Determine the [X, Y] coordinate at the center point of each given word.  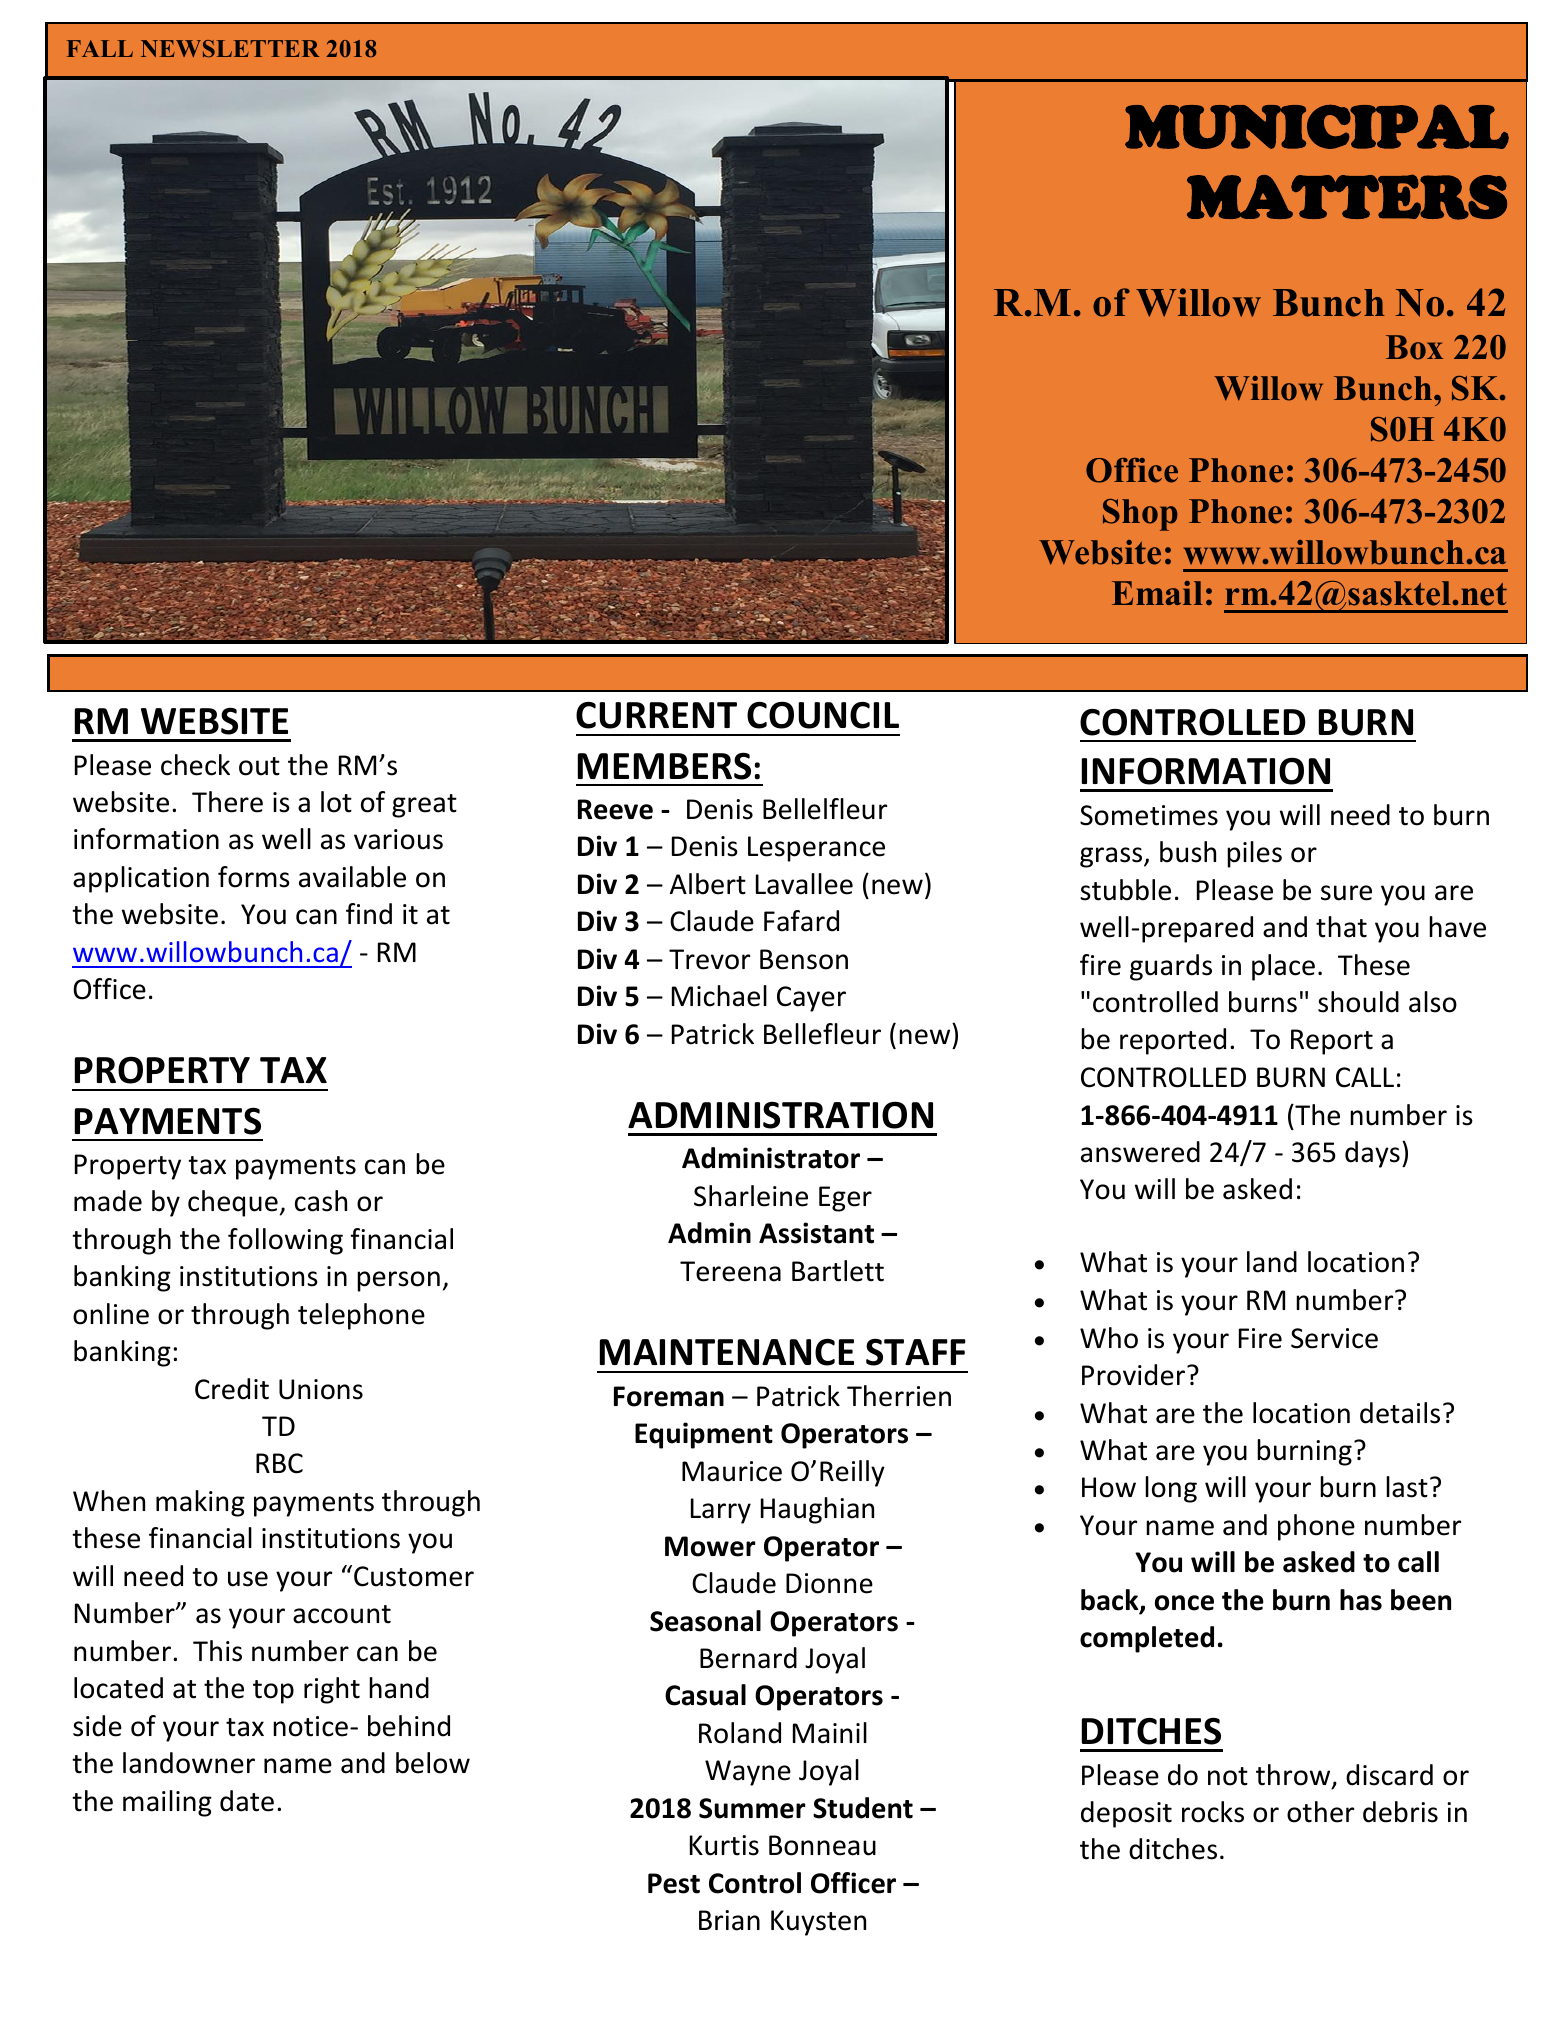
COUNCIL [823, 715]
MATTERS [1347, 197]
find [369, 914]
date [247, 1801]
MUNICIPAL [1317, 126]
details [1400, 1413]
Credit [232, 1389]
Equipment [704, 1435]
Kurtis [724, 1845]
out [259, 766]
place [1283, 967]
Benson [804, 959]
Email [1157, 593]
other [1320, 1812]
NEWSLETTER [230, 49]
